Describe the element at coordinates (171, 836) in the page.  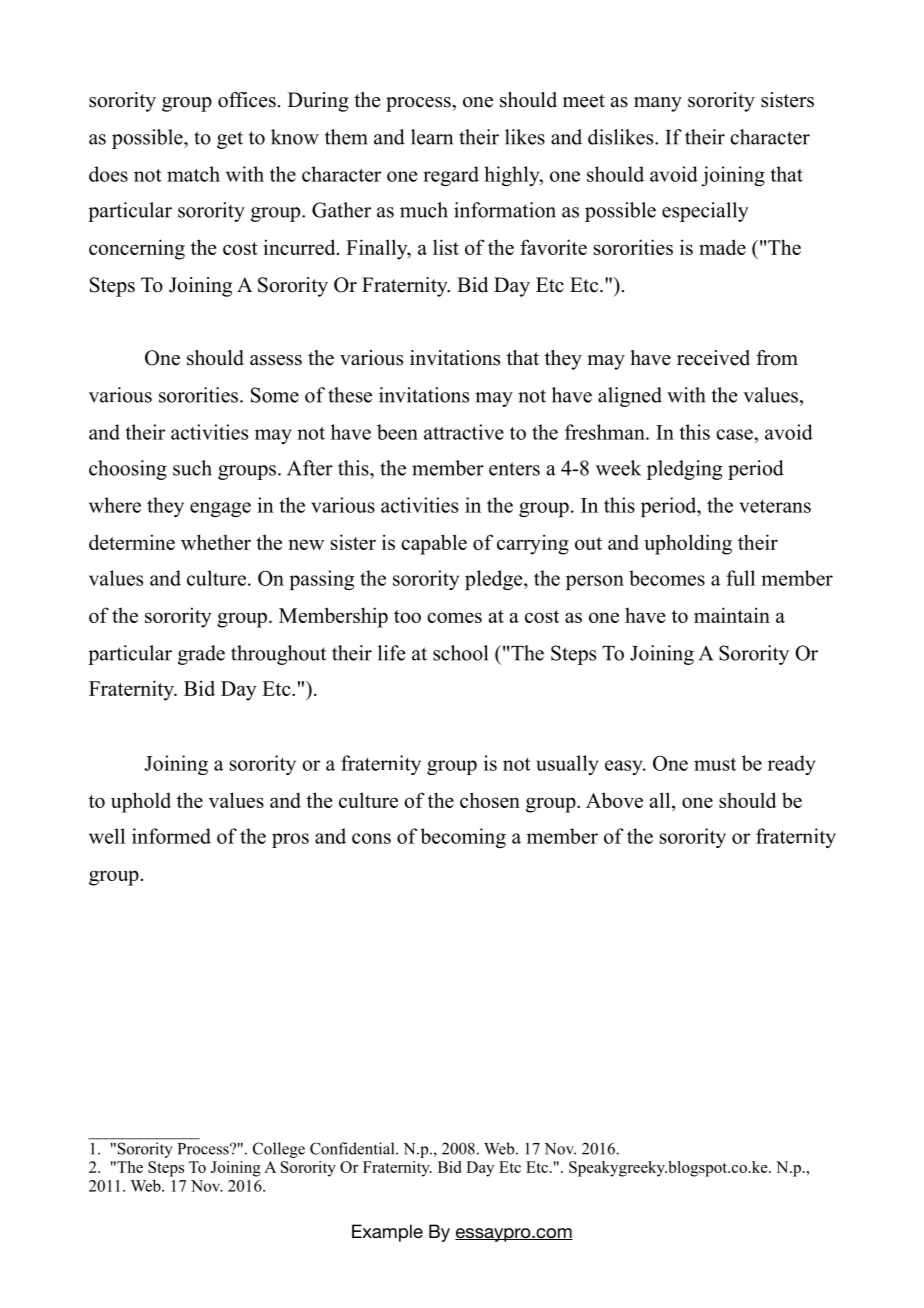
I see `informed` at that location.
